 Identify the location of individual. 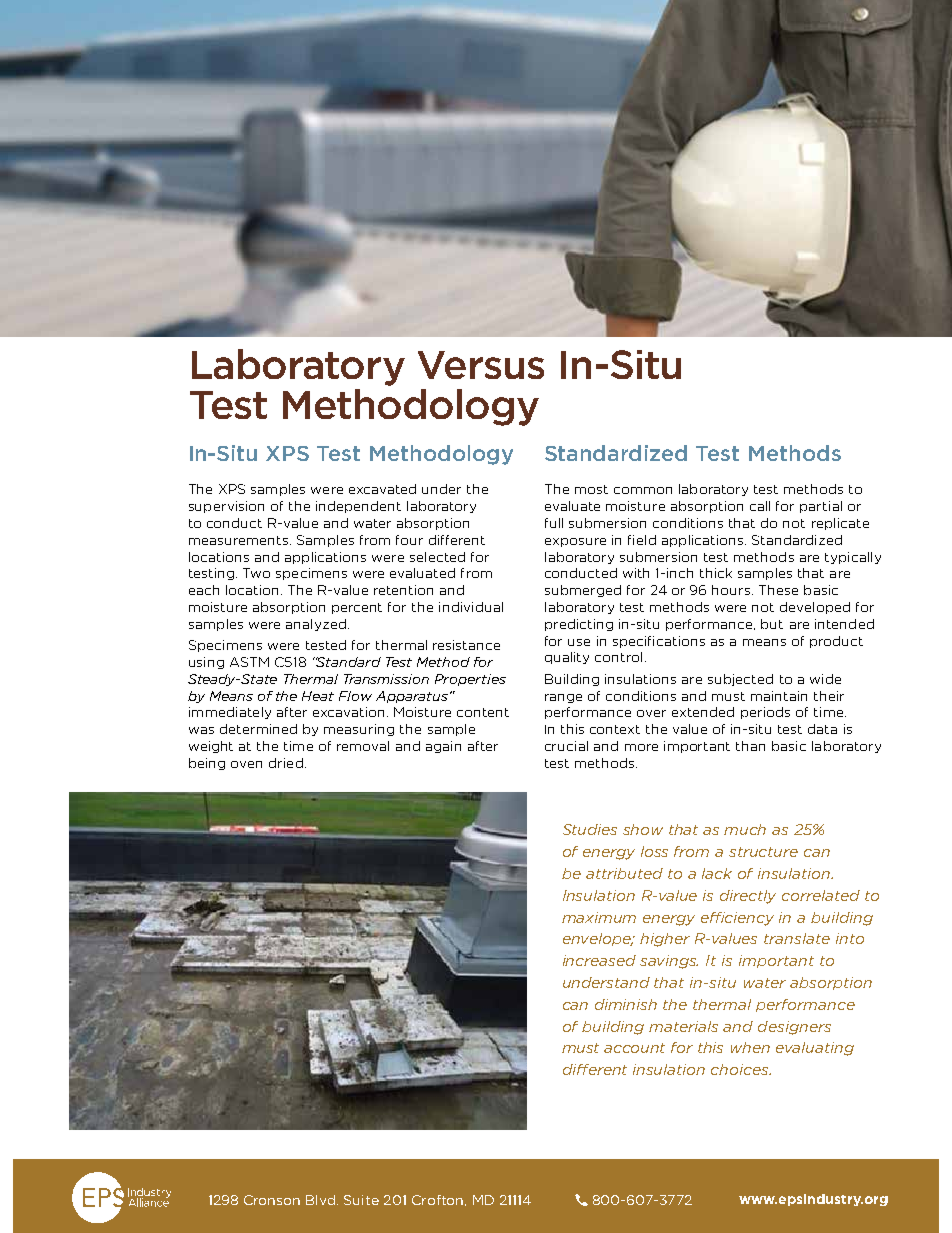
(471, 607).
